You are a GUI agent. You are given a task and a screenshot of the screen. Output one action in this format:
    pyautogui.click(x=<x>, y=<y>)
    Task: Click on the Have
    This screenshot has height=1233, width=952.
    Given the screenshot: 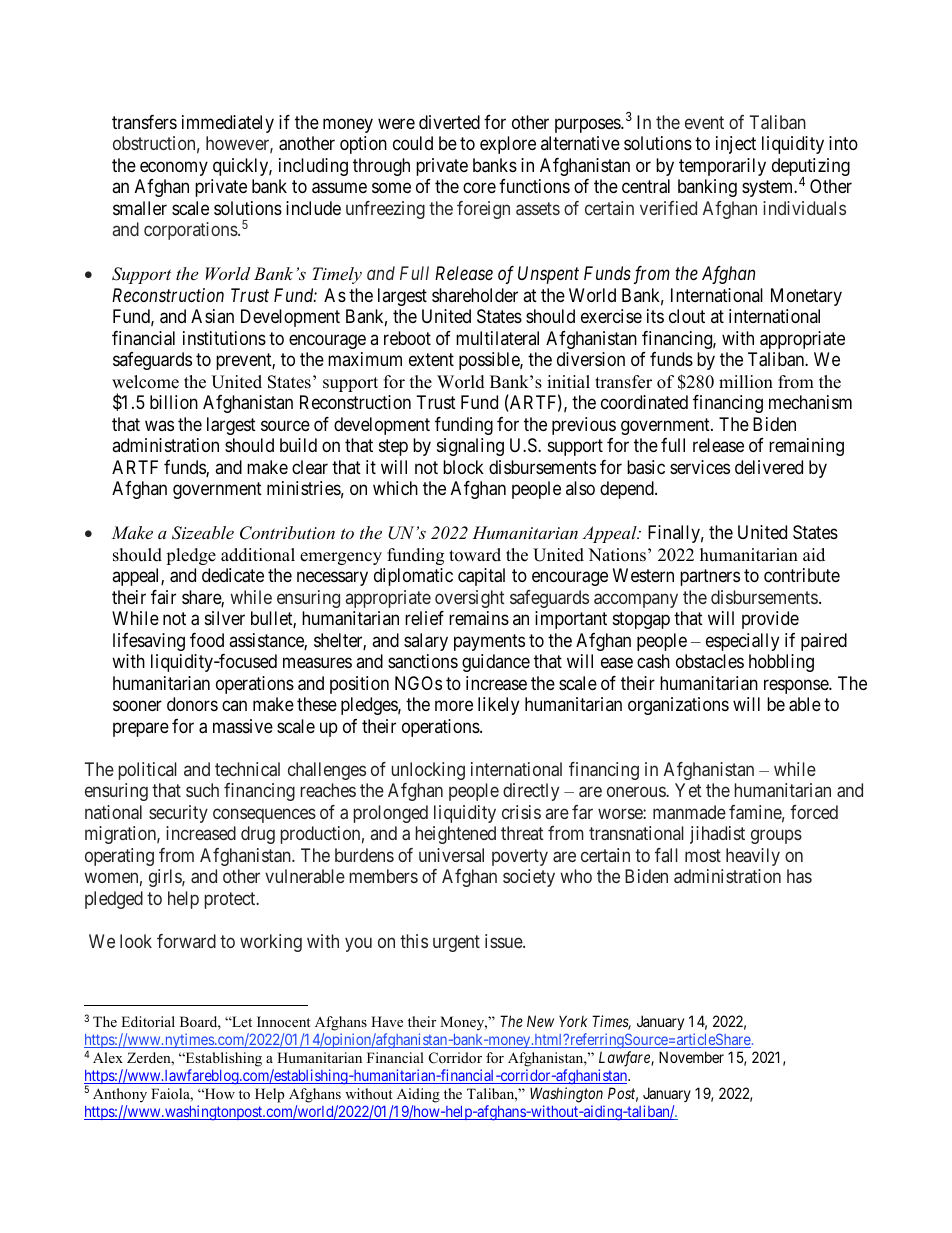 What is the action you would take?
    pyautogui.click(x=387, y=1021)
